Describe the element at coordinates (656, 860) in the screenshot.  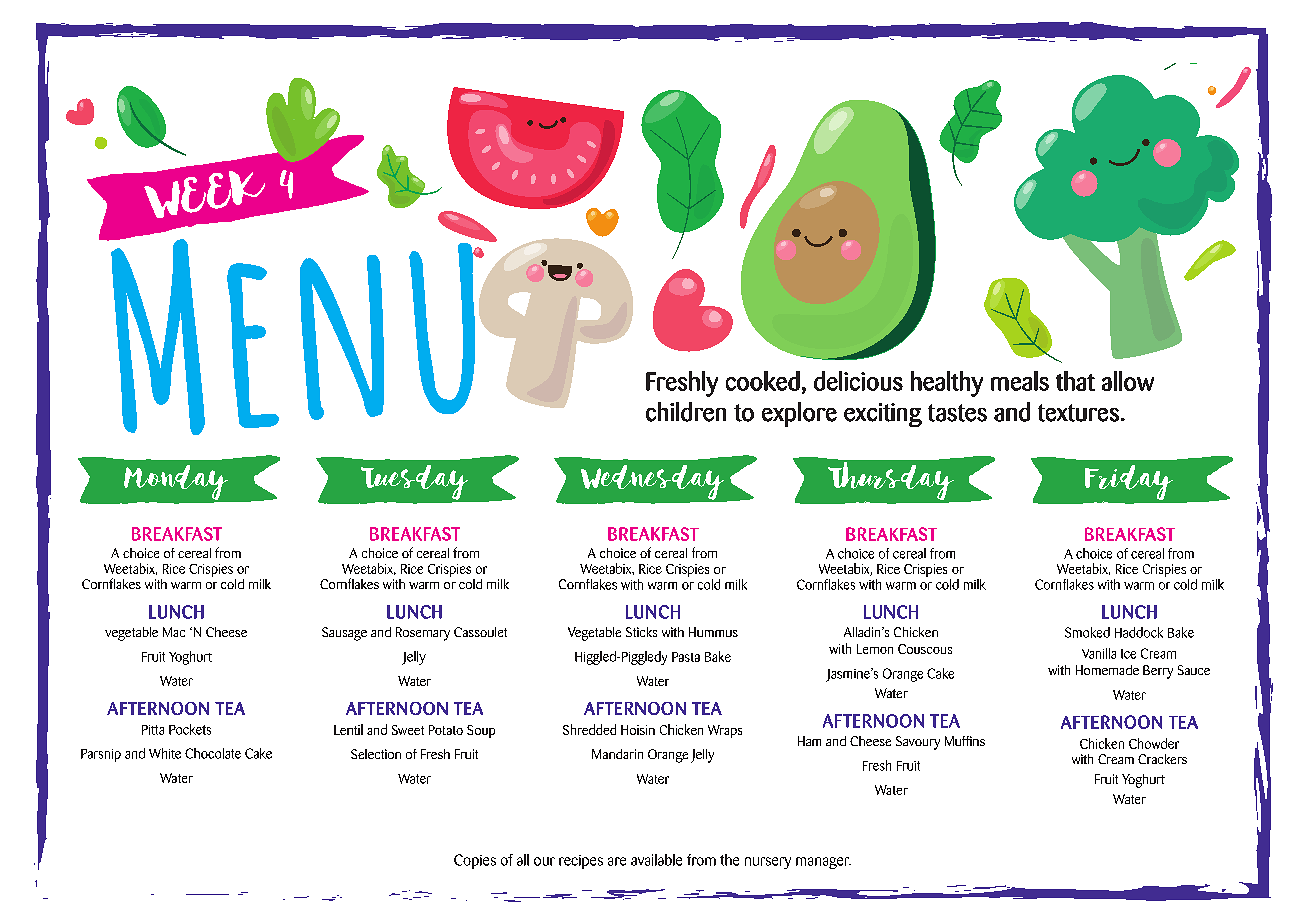
I see `available` at that location.
